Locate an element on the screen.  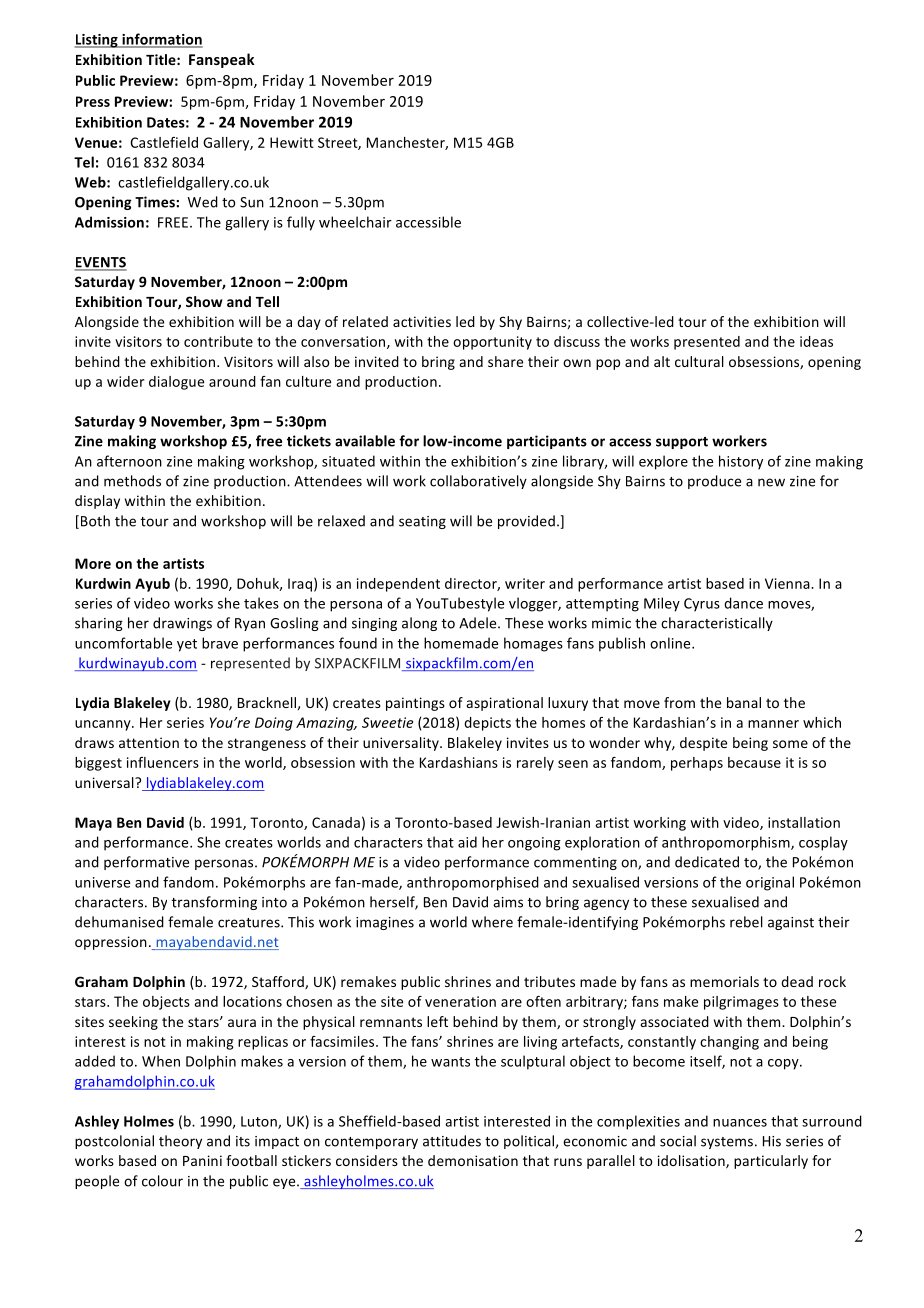
methods is located at coordinates (132, 481).
